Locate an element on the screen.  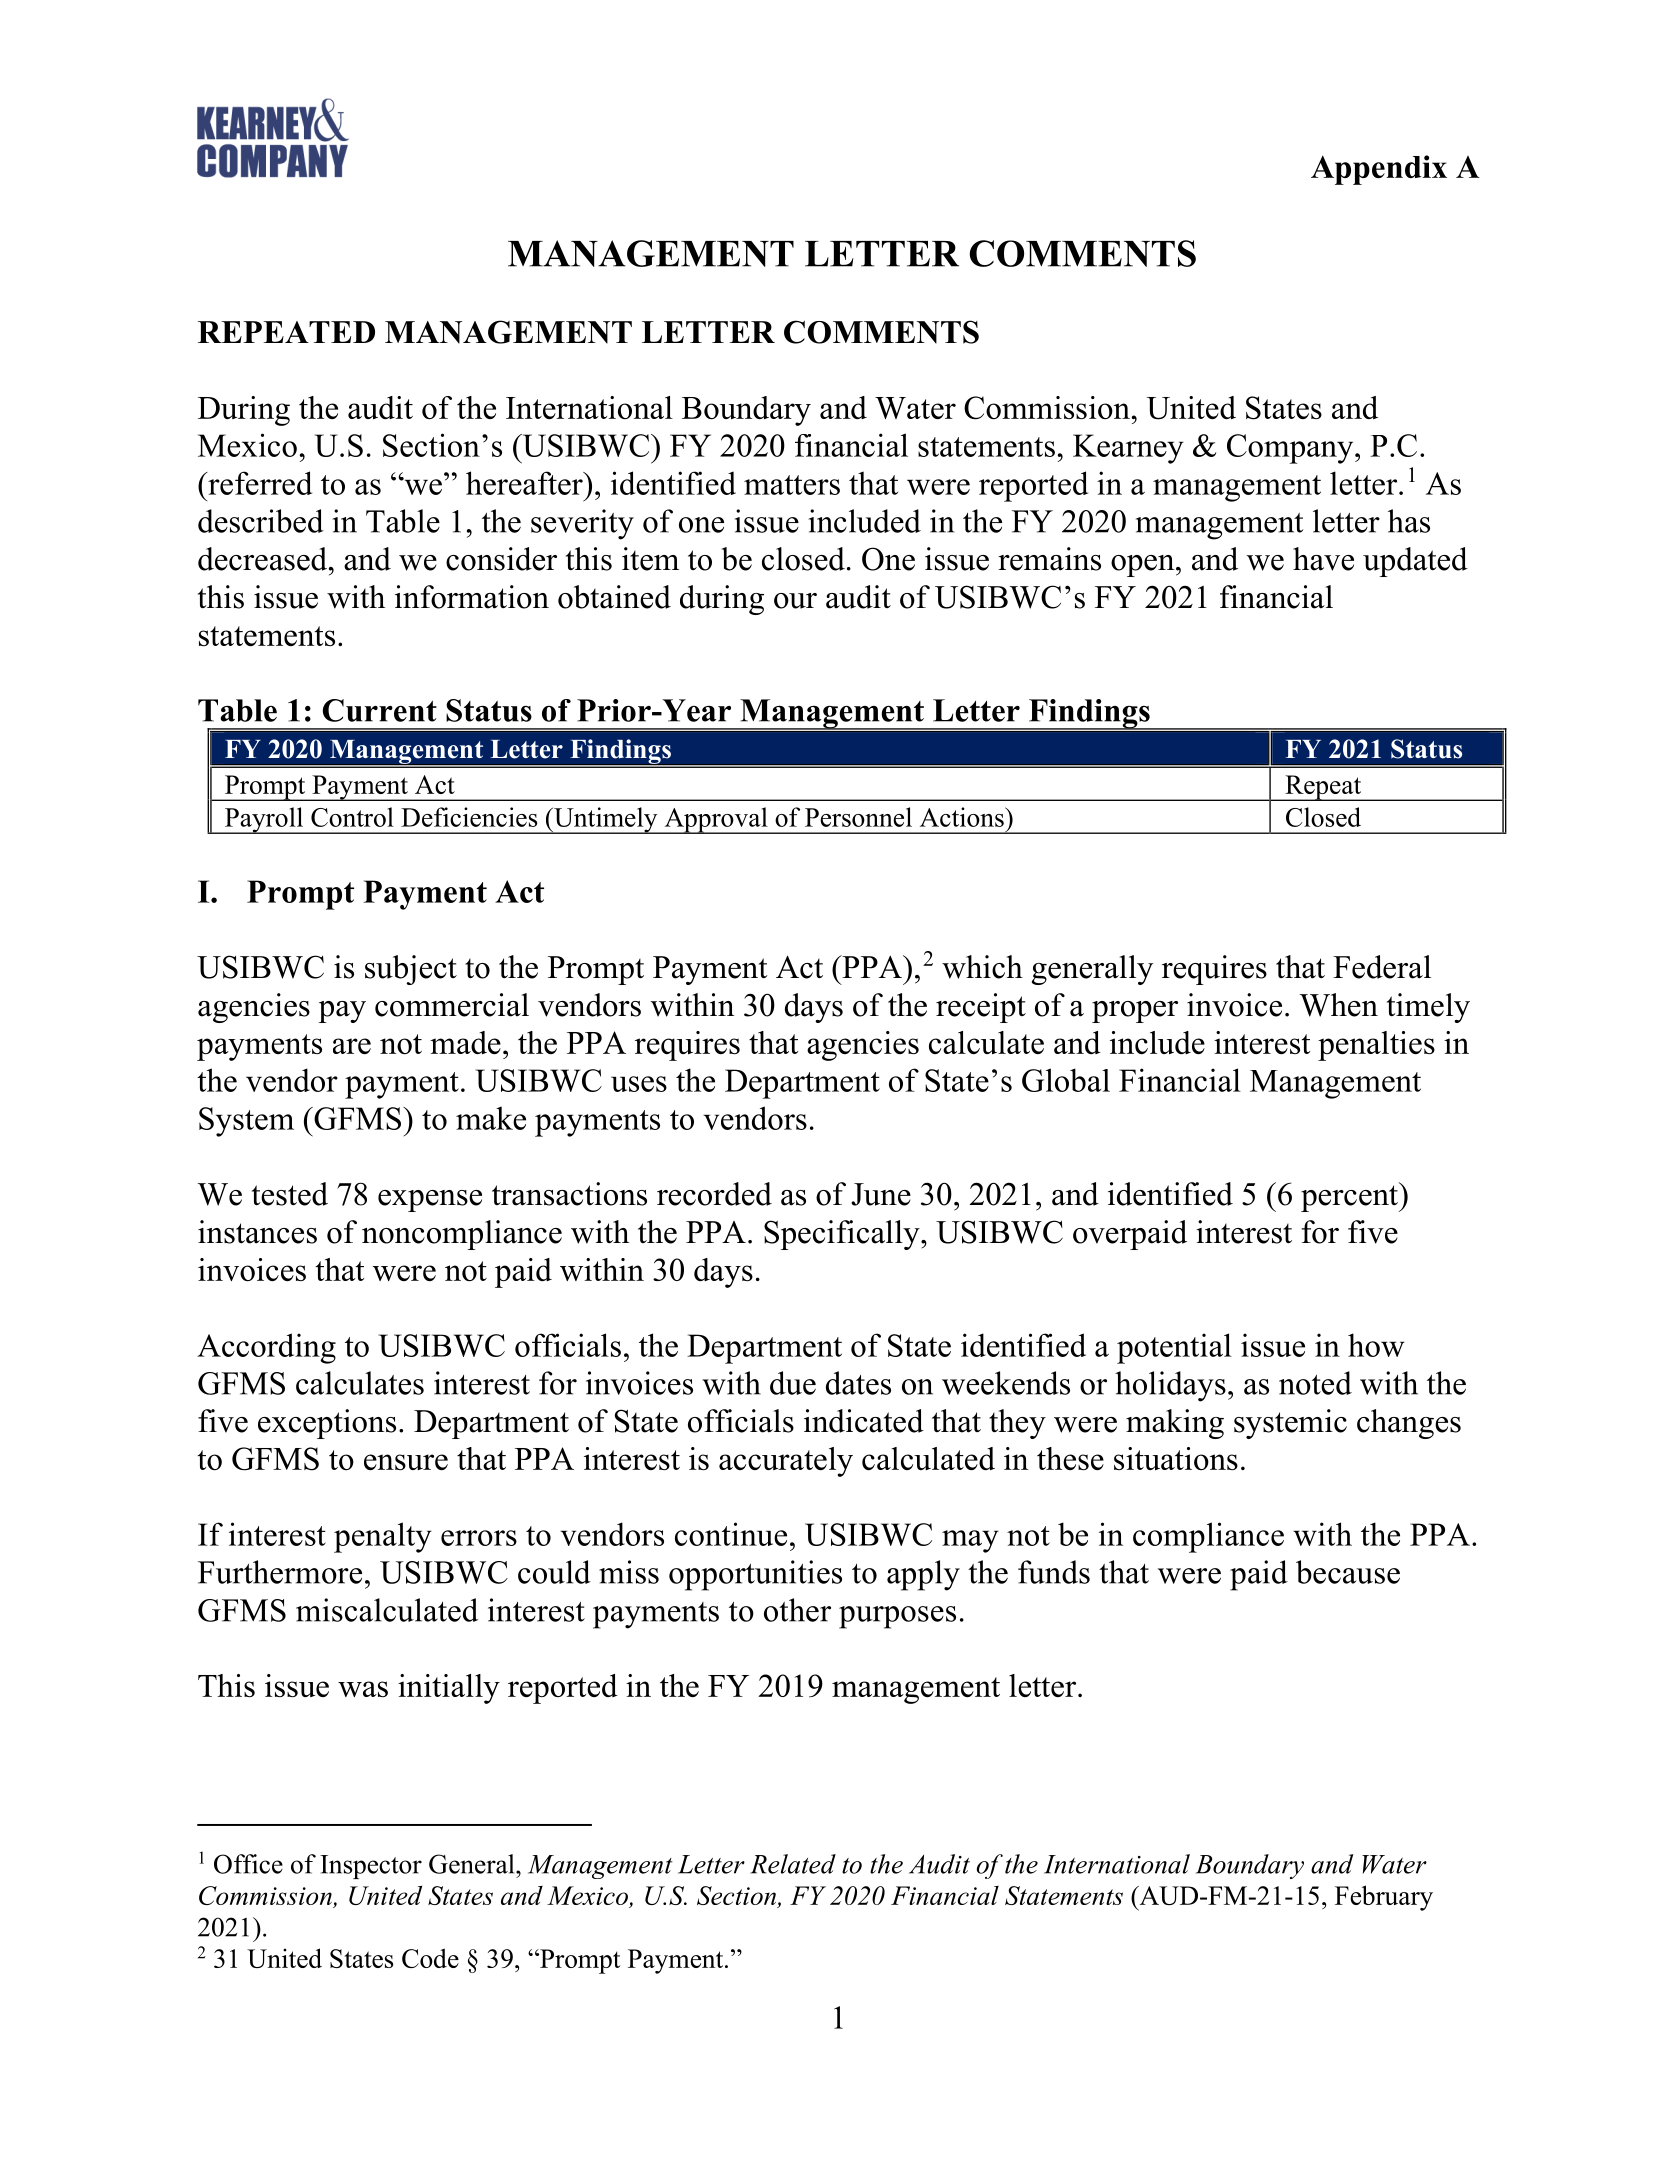
February is located at coordinates (1384, 1898).
